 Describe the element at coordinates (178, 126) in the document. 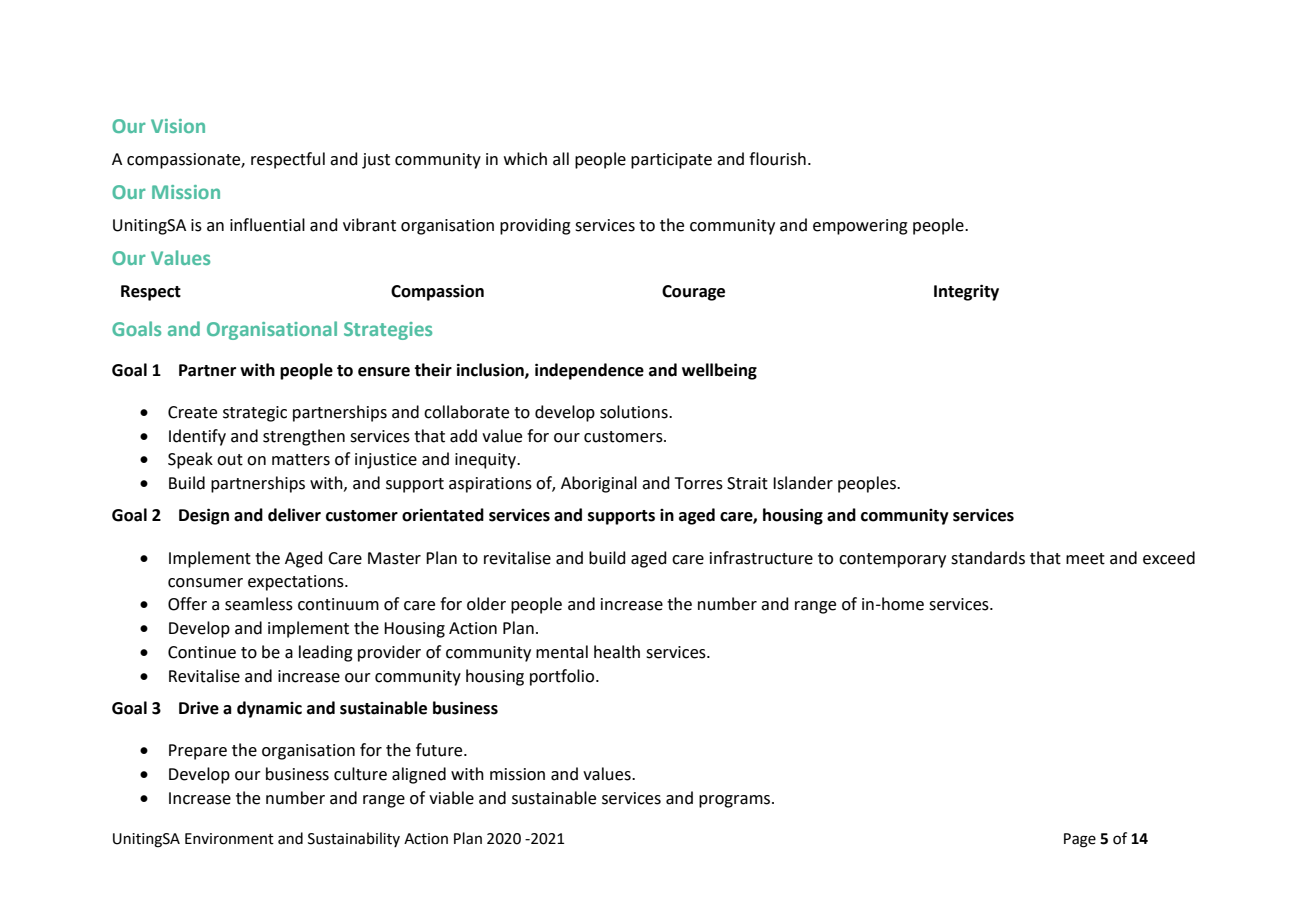

I see `Vision` at that location.
